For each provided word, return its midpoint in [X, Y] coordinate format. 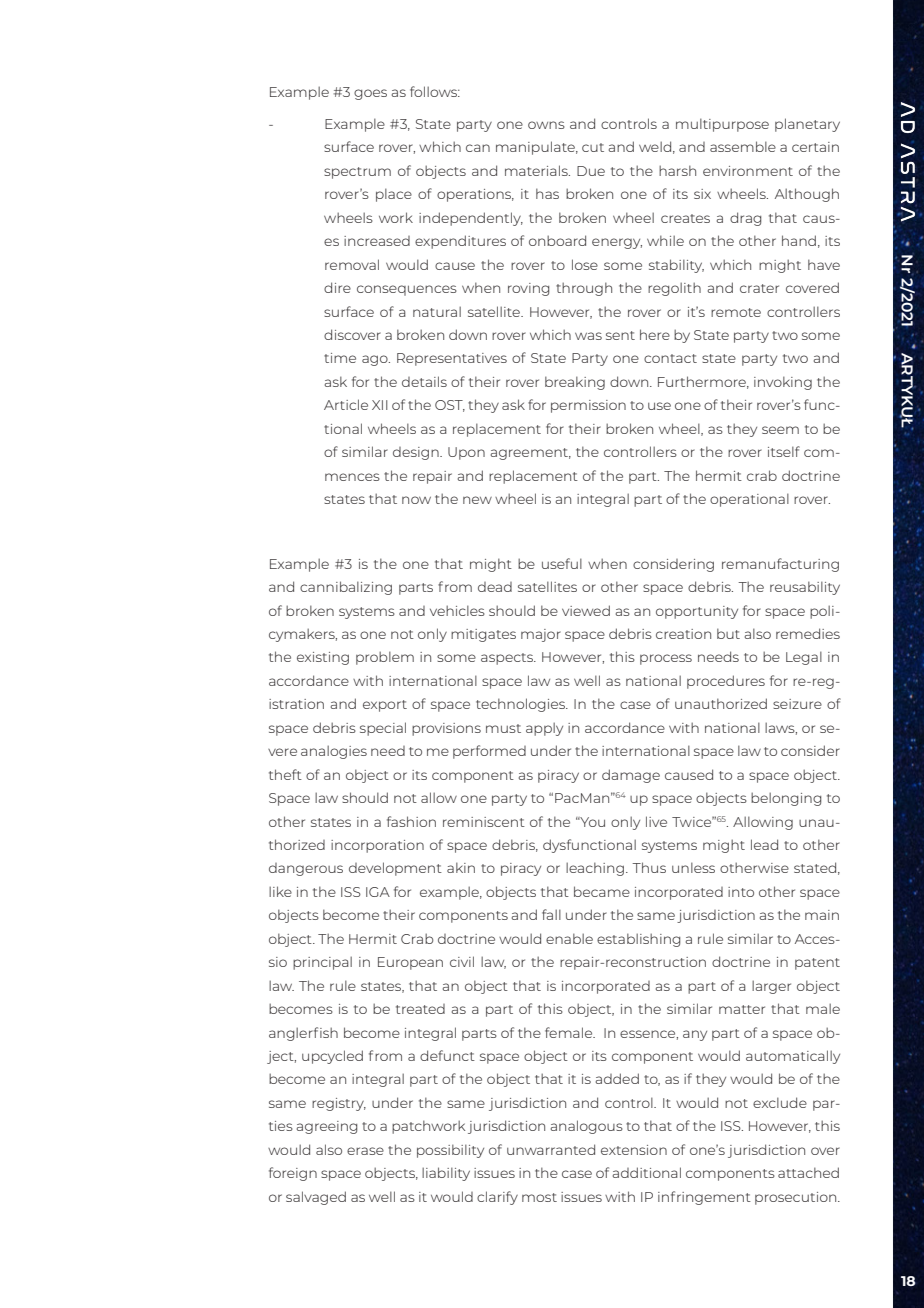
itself [784, 451]
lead [764, 844]
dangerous [306, 869]
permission [588, 406]
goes [370, 94]
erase [365, 1151]
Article [346, 404]
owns [546, 125]
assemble [743, 146]
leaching [595, 869]
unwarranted [551, 1149]
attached [808, 1172]
